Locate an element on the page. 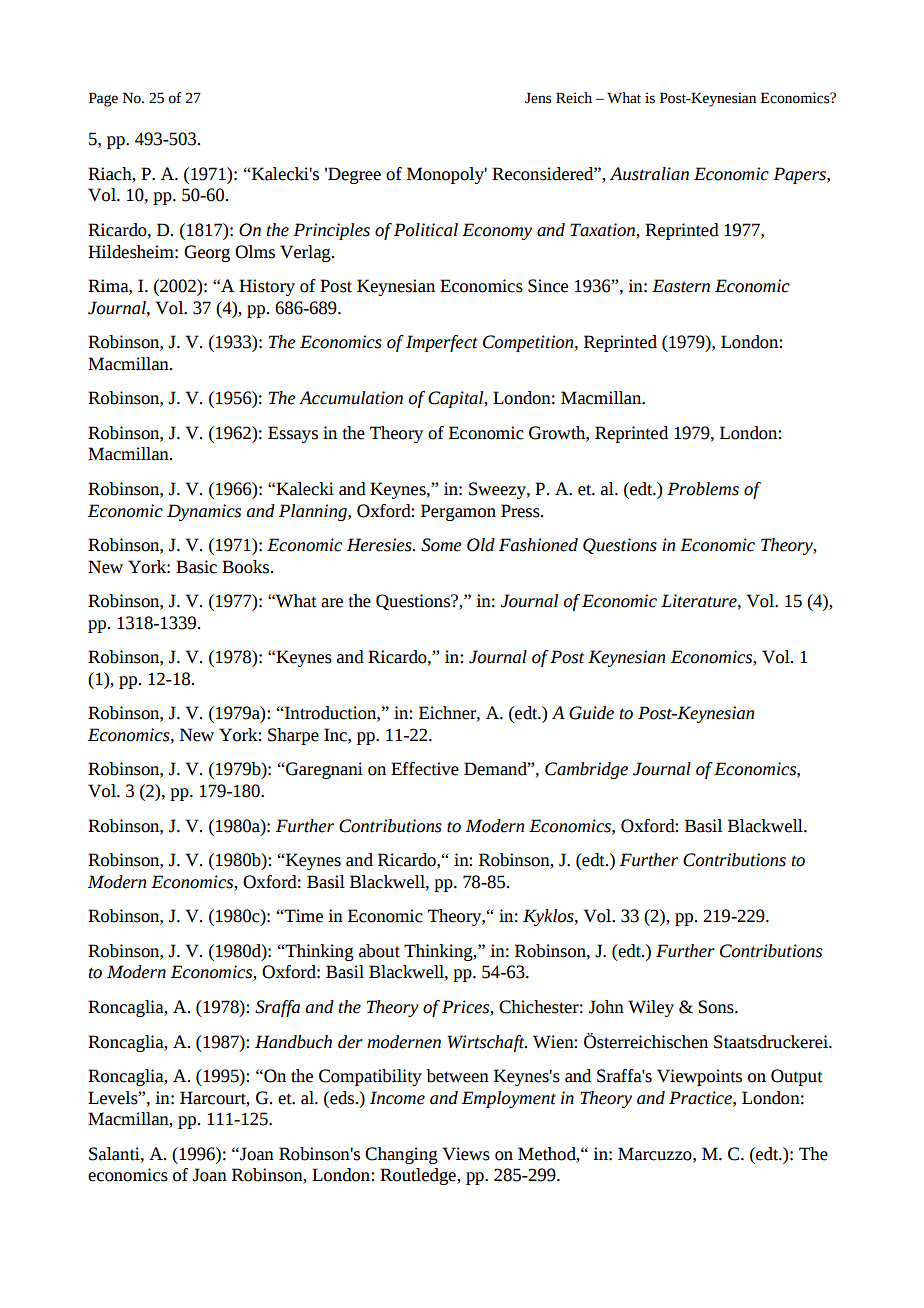 Image resolution: width=924 pixels, height=1308 pixels. Views is located at coordinates (466, 1154).
